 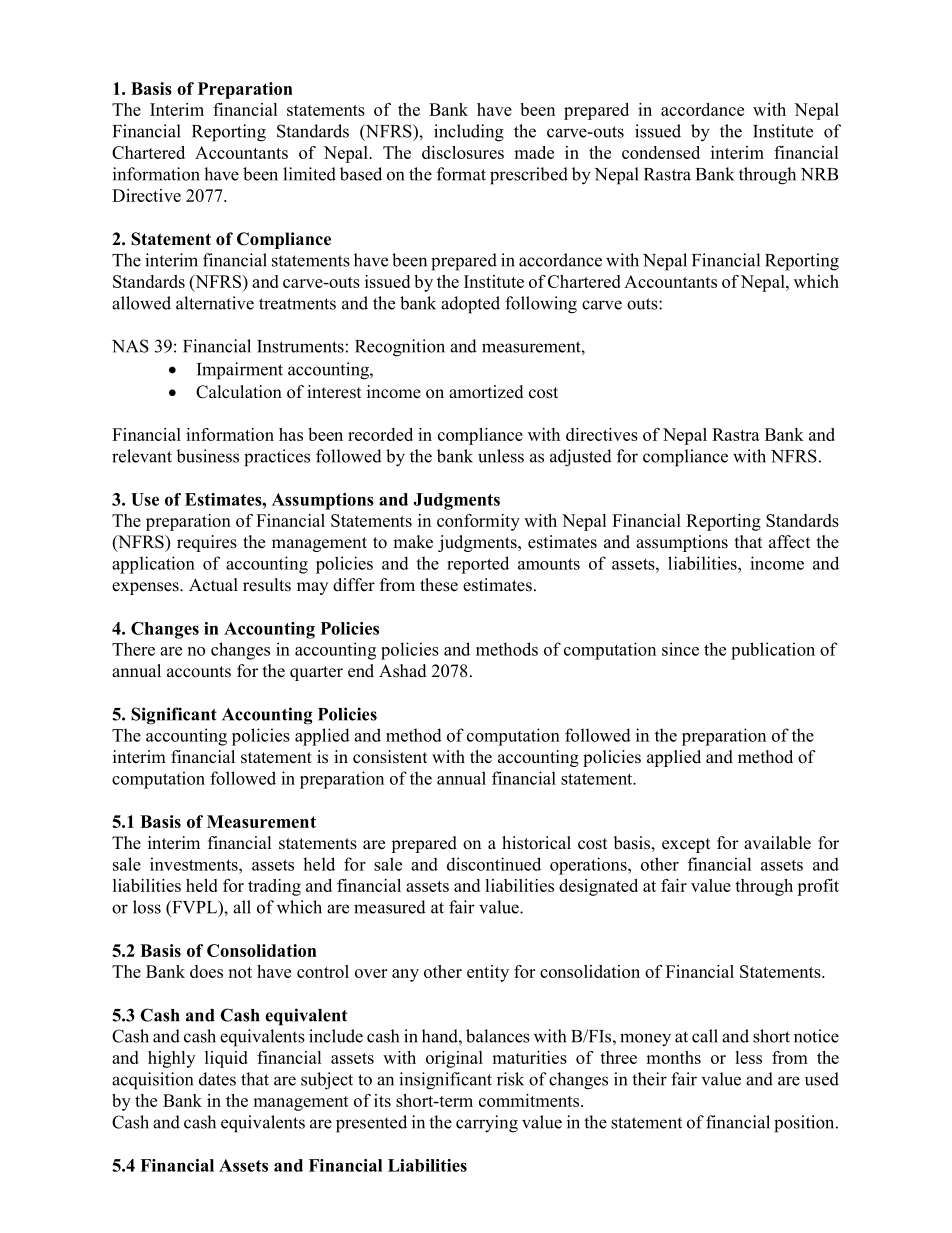 I want to click on risk, so click(x=510, y=1079).
